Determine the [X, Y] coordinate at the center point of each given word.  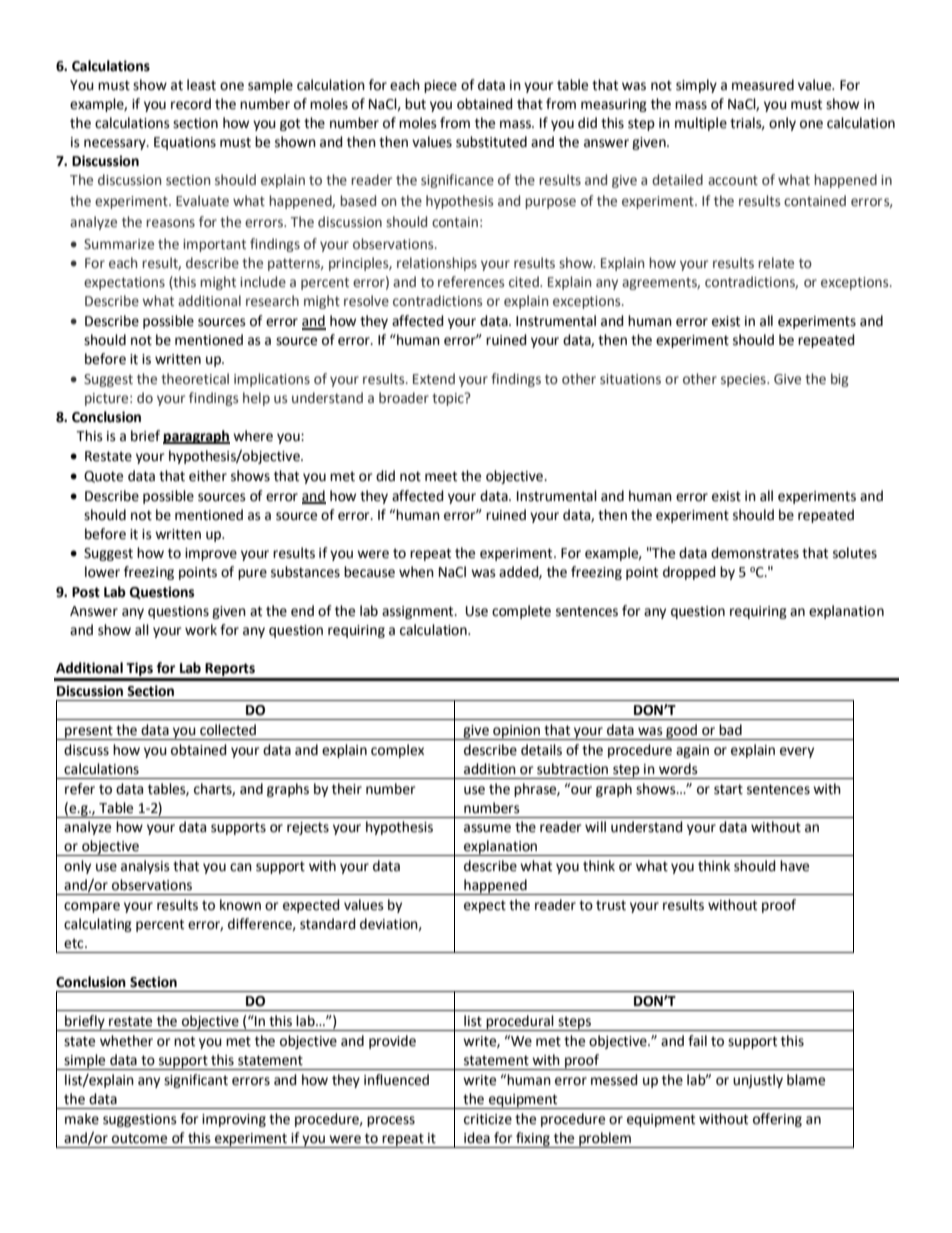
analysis [145, 867]
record [191, 104]
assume [487, 828]
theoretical [195, 379]
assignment [419, 612]
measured [763, 85]
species [744, 380]
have [794, 866]
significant [196, 1081]
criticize [488, 1119]
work [201, 630]
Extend [434, 379]
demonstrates [755, 553]
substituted [491, 142]
